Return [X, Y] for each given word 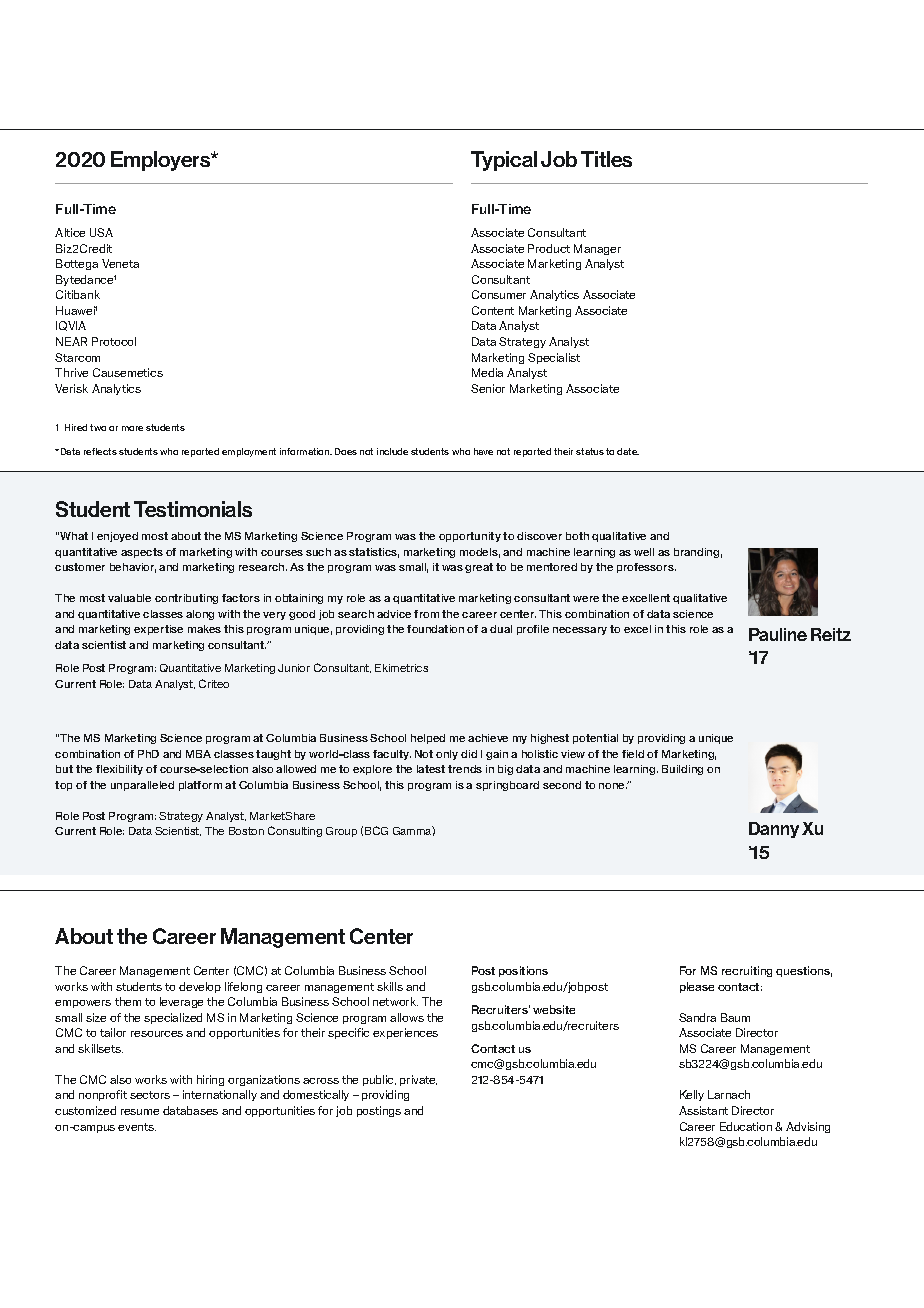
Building [682, 770]
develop [200, 987]
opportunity [470, 537]
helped [428, 739]
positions [523, 971]
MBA [198, 754]
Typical [504, 161]
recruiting [747, 971]
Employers [162, 161]
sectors [150, 1095]
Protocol [114, 341]
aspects [142, 553]
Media [487, 372]
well [644, 552]
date [628, 451]
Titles [606, 159]
